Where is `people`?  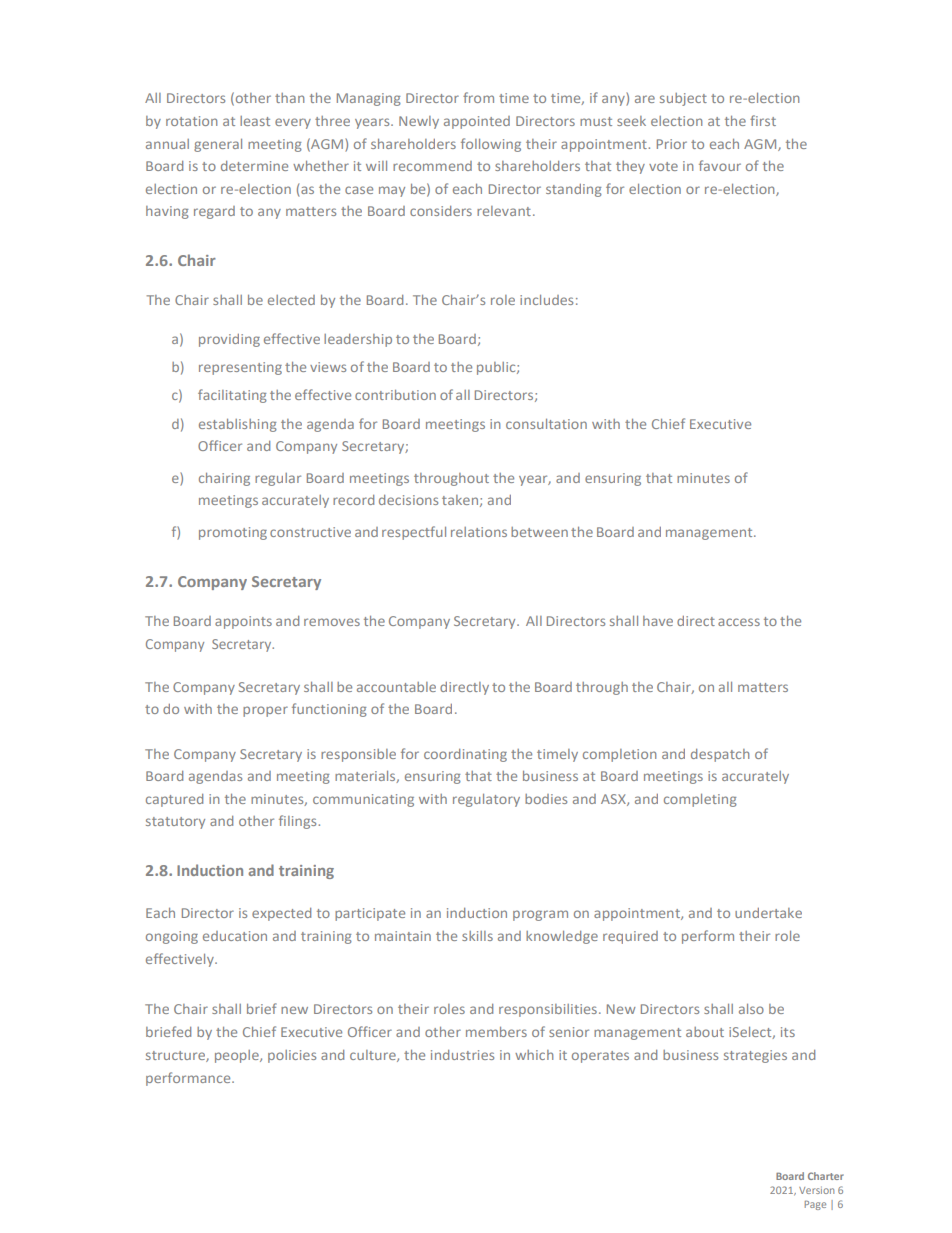 people is located at coordinates (238, 1056).
